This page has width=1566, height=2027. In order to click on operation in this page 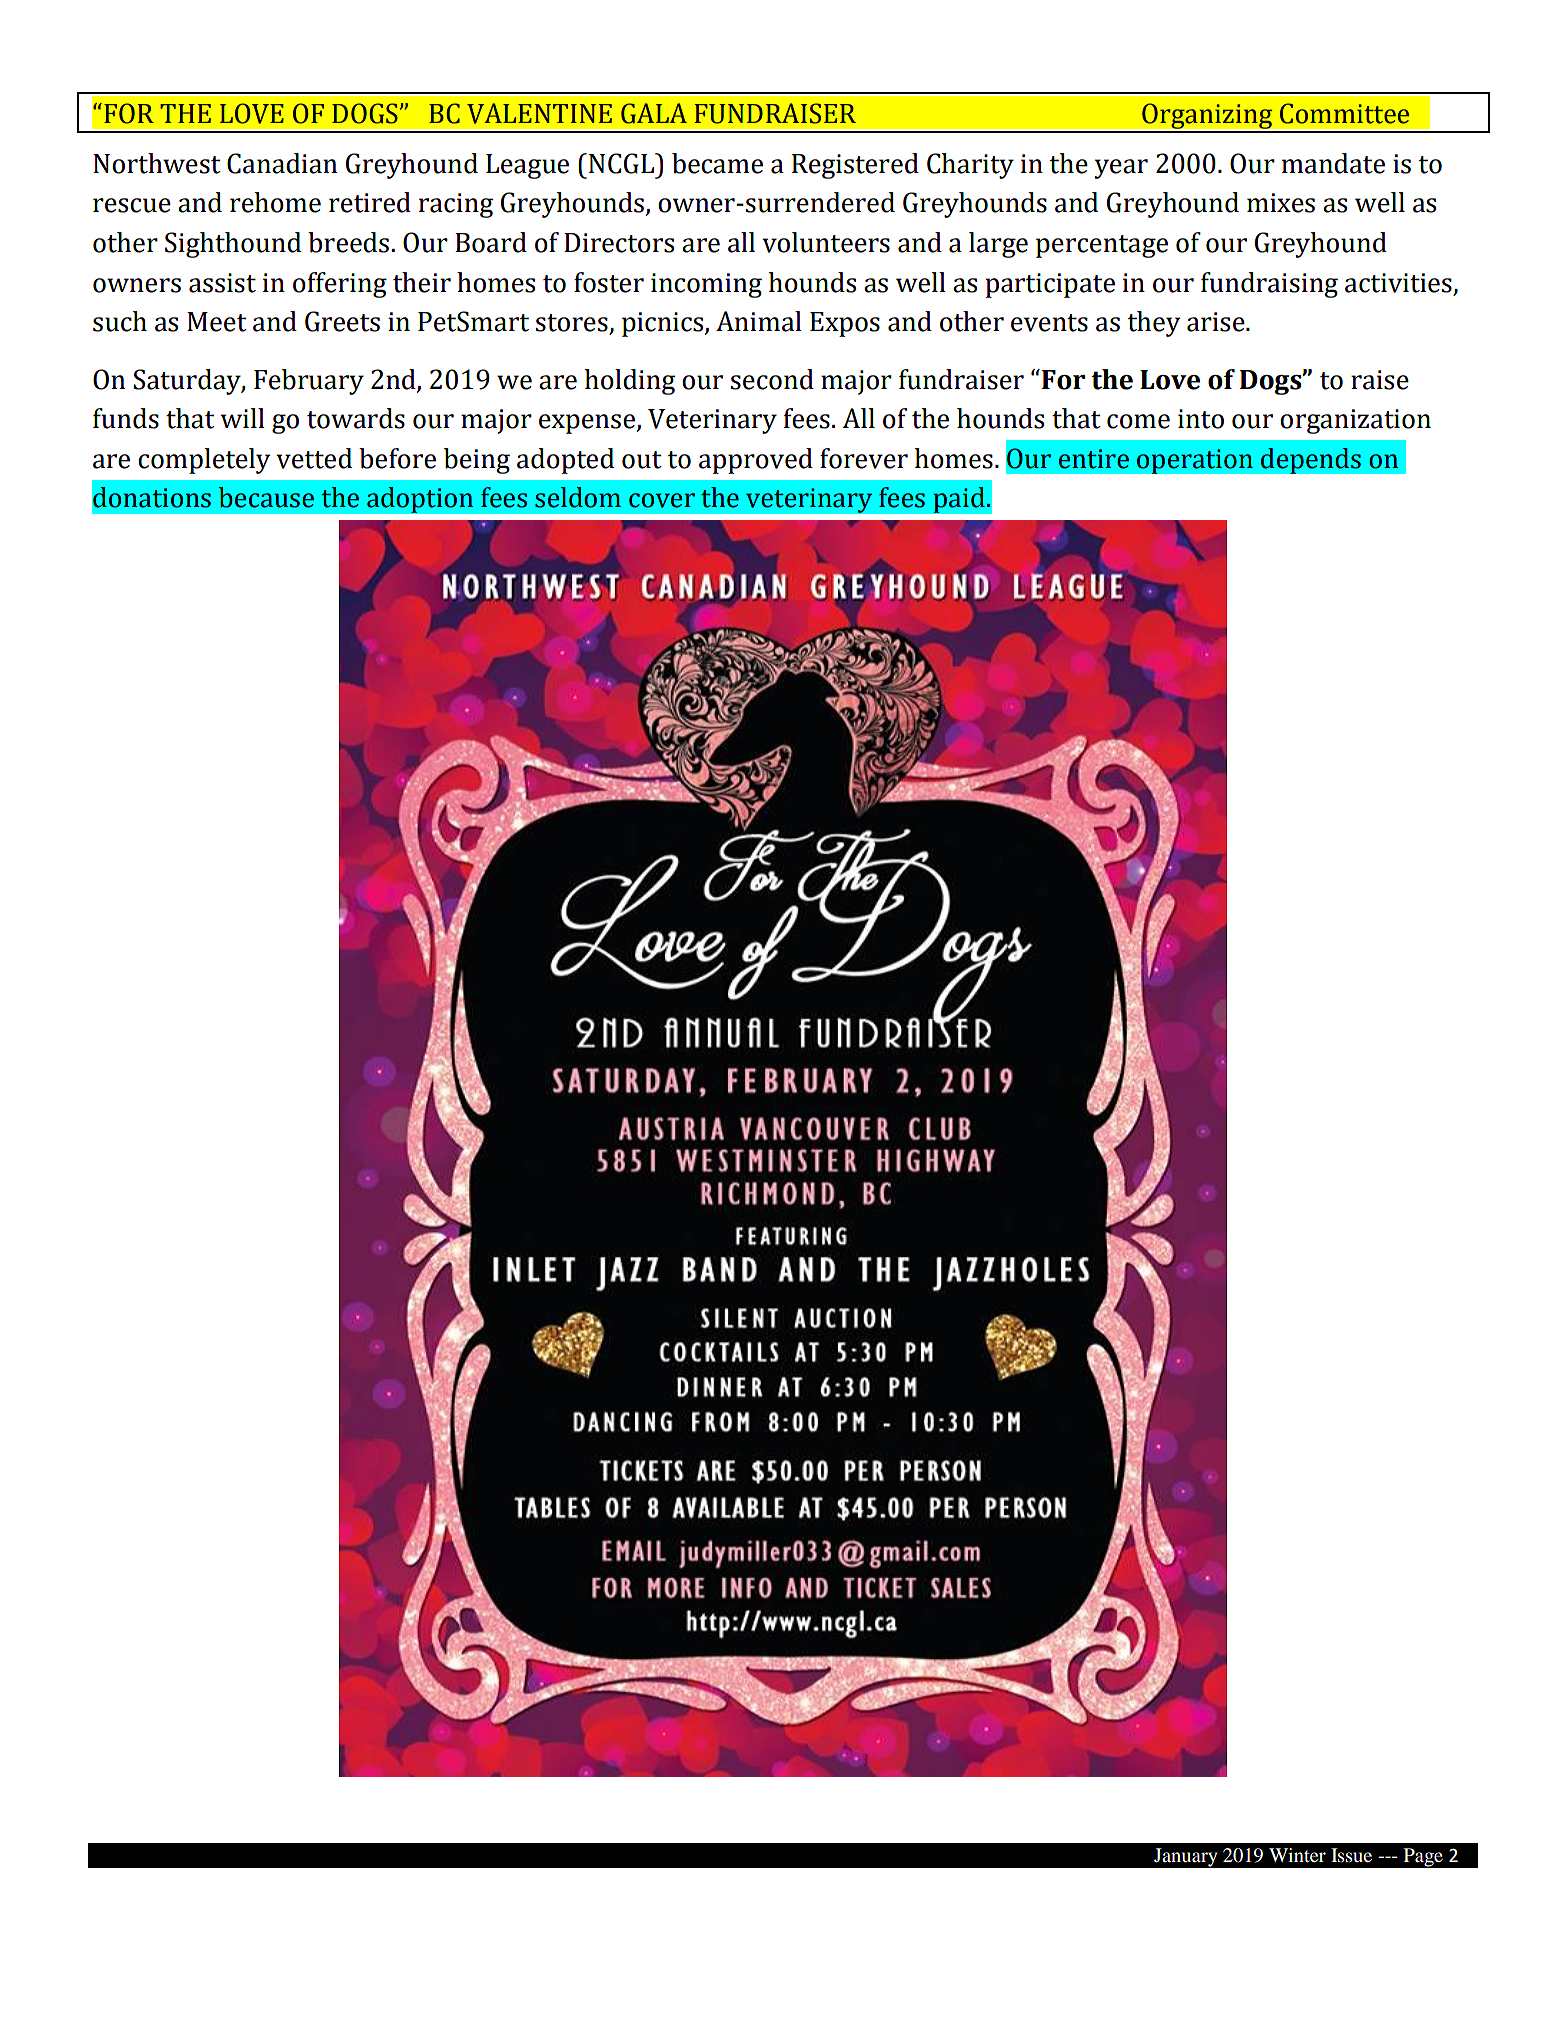, I will do `click(1194, 461)`.
